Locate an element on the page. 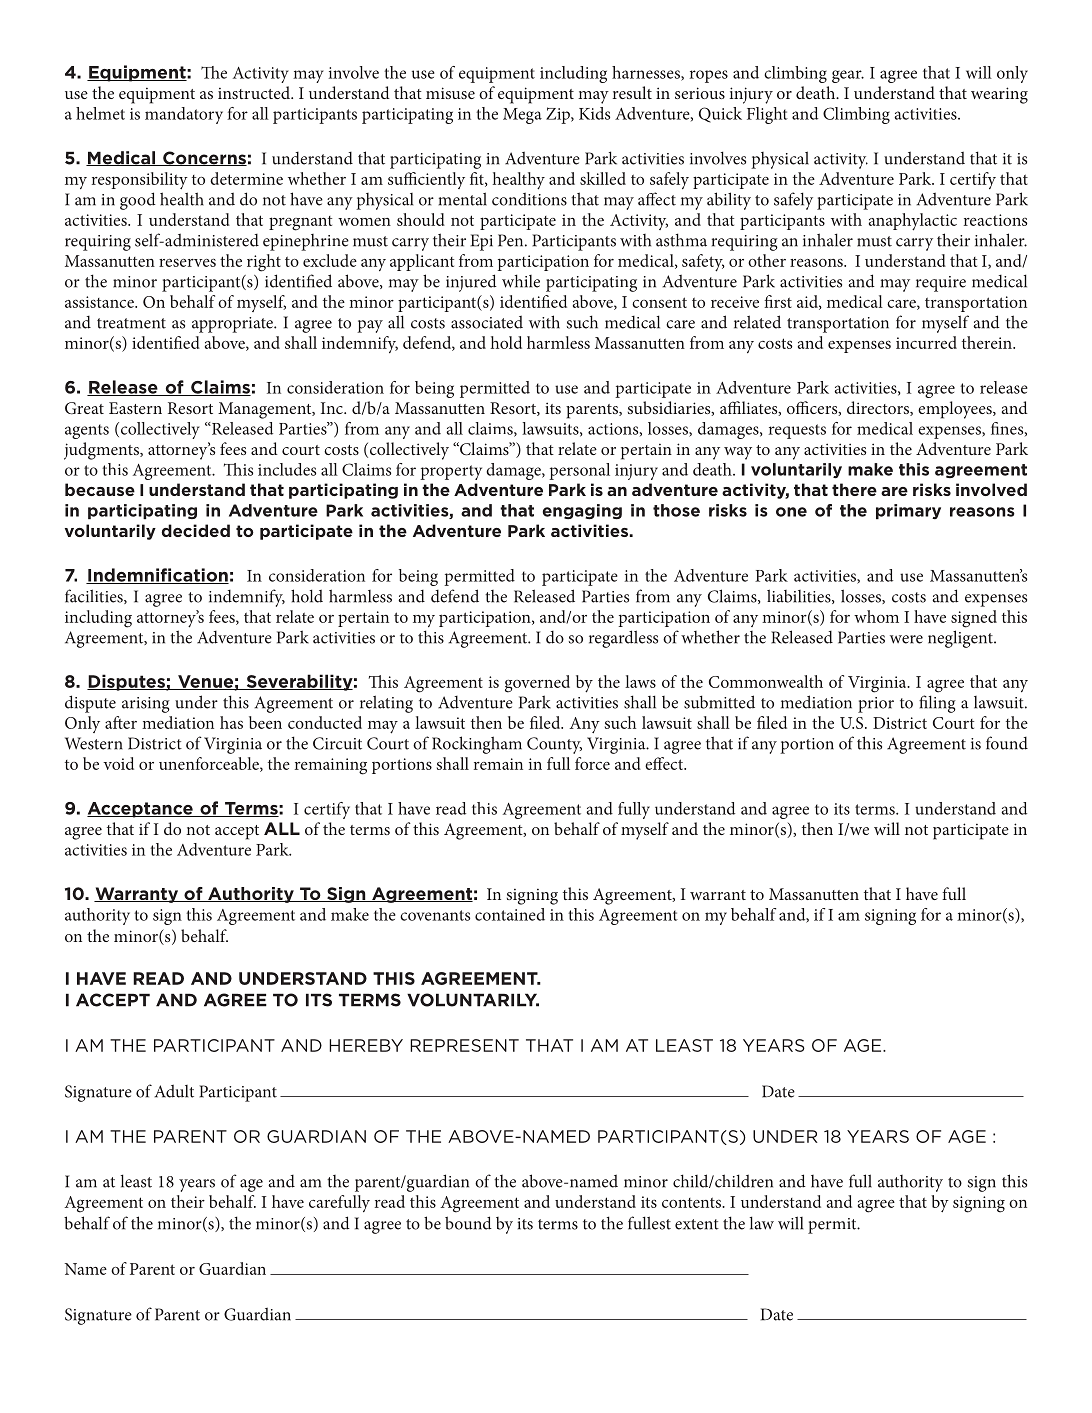 Image resolution: width=1092 pixels, height=1413 pixels. Adult is located at coordinates (174, 1091).
